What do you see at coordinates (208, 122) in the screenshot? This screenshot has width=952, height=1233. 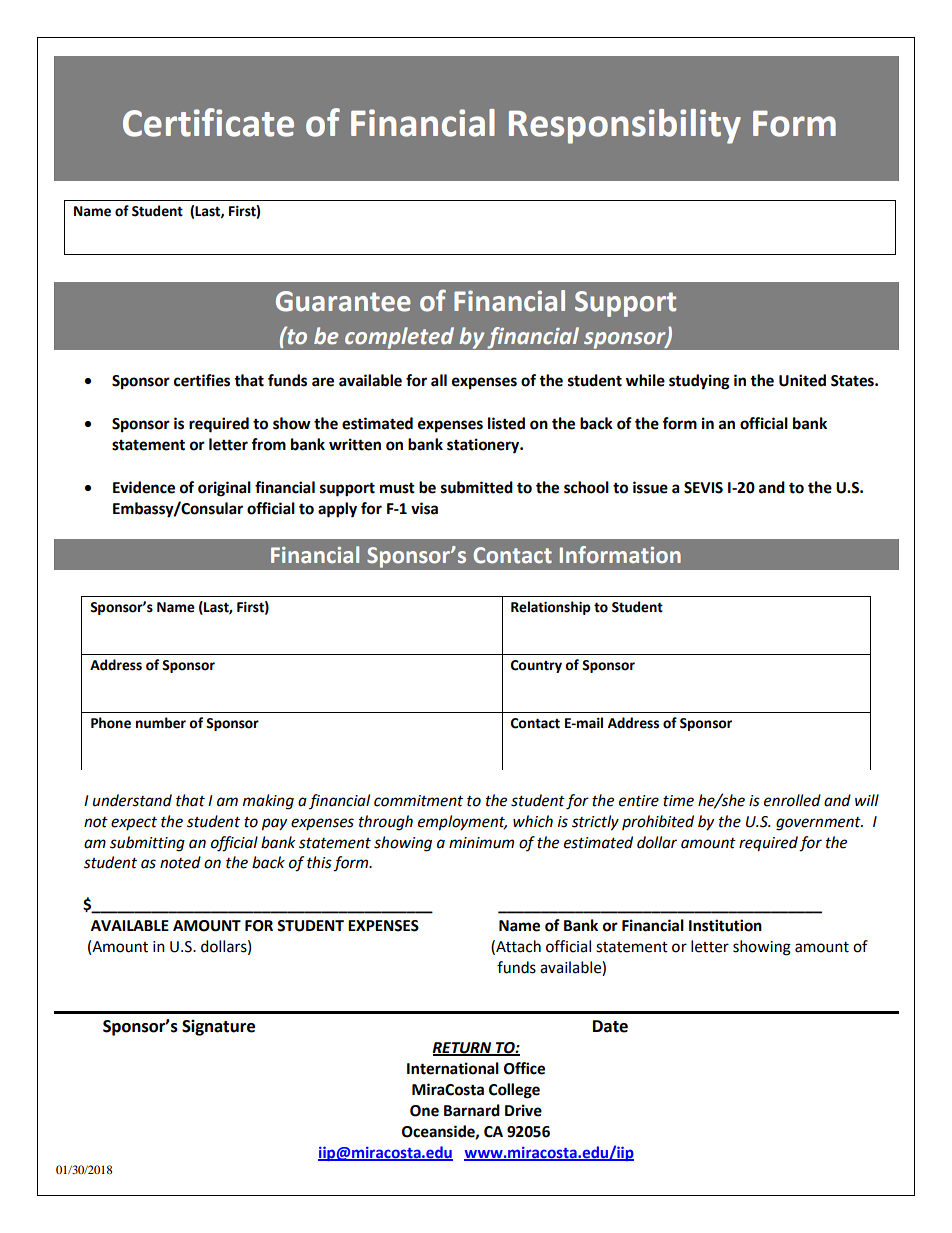 I see `Certificate` at bounding box center [208, 122].
